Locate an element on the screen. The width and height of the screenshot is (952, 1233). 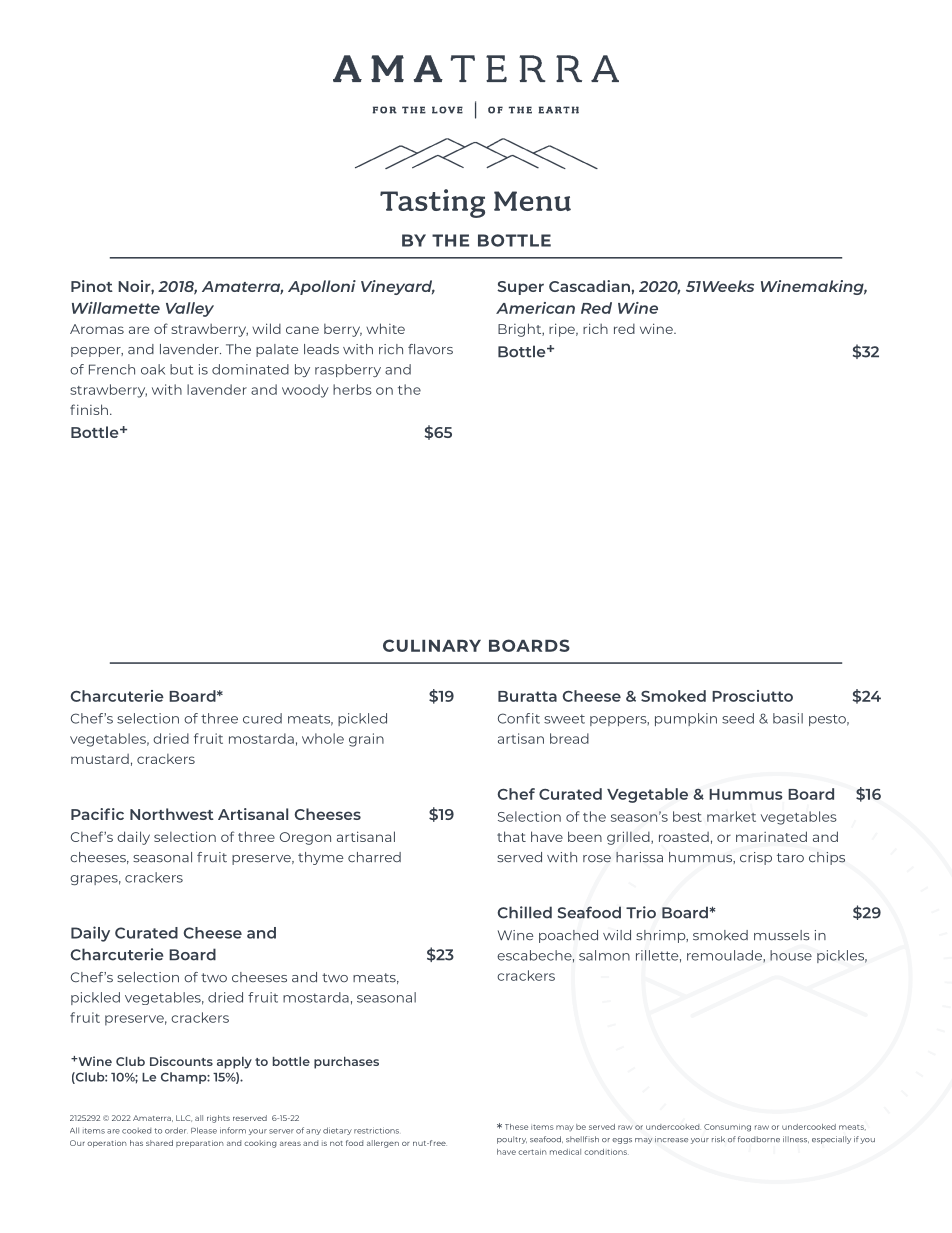
Tasting is located at coordinates (432, 203).
